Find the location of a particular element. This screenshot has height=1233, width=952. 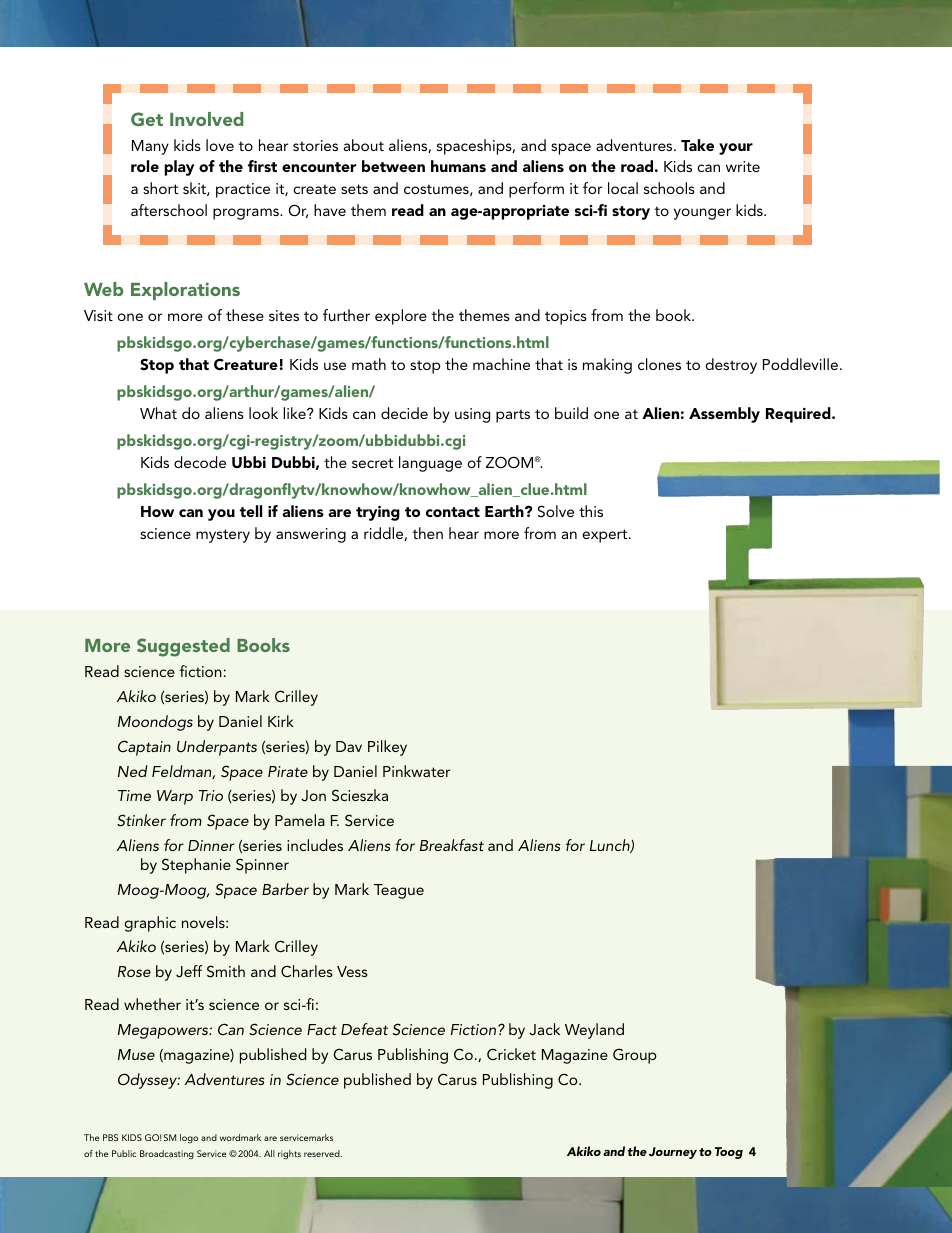

machine is located at coordinates (501, 364).
